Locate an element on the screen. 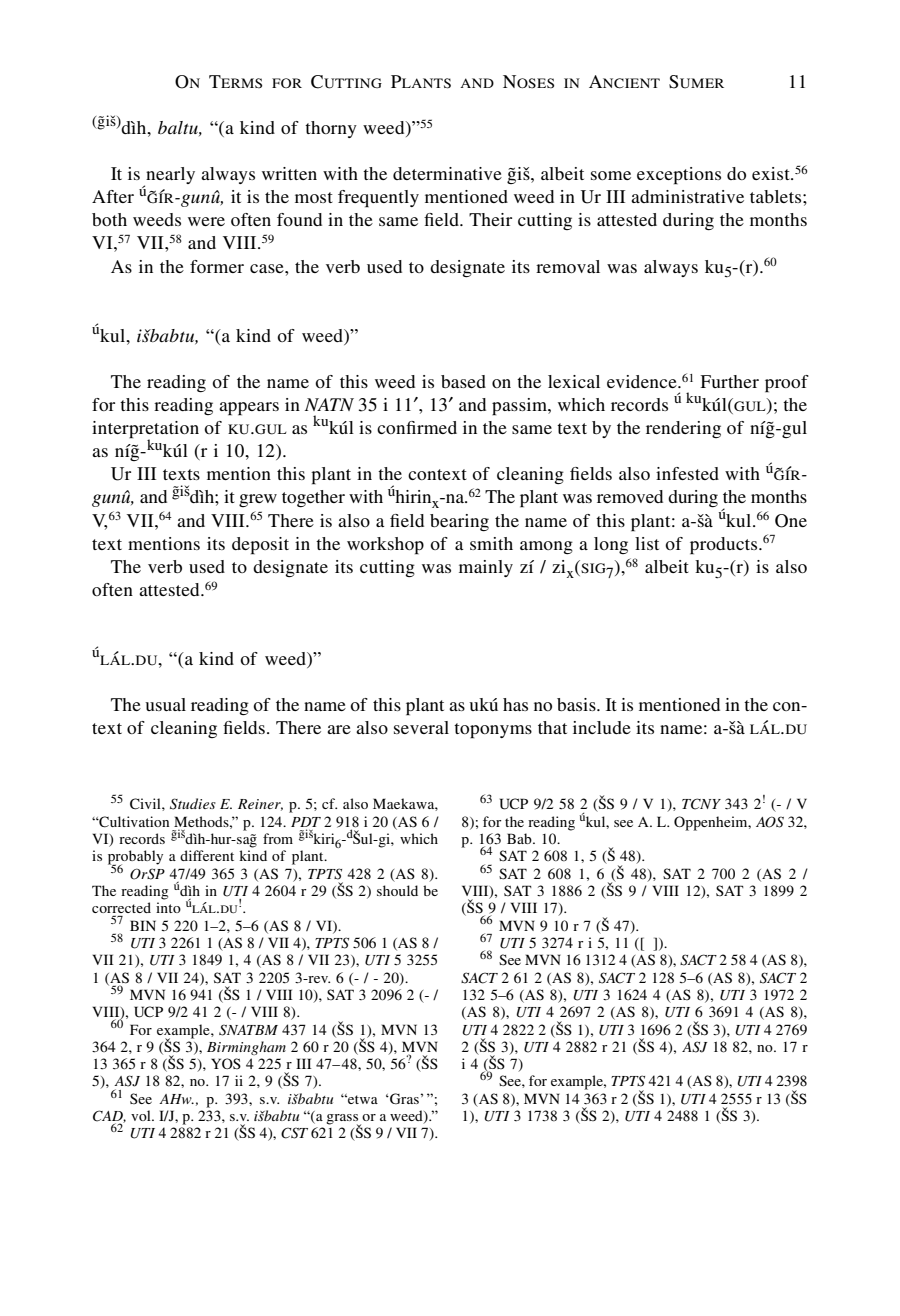 The height and width of the screenshot is (1316, 900). interpretation is located at coordinates (145, 431).
